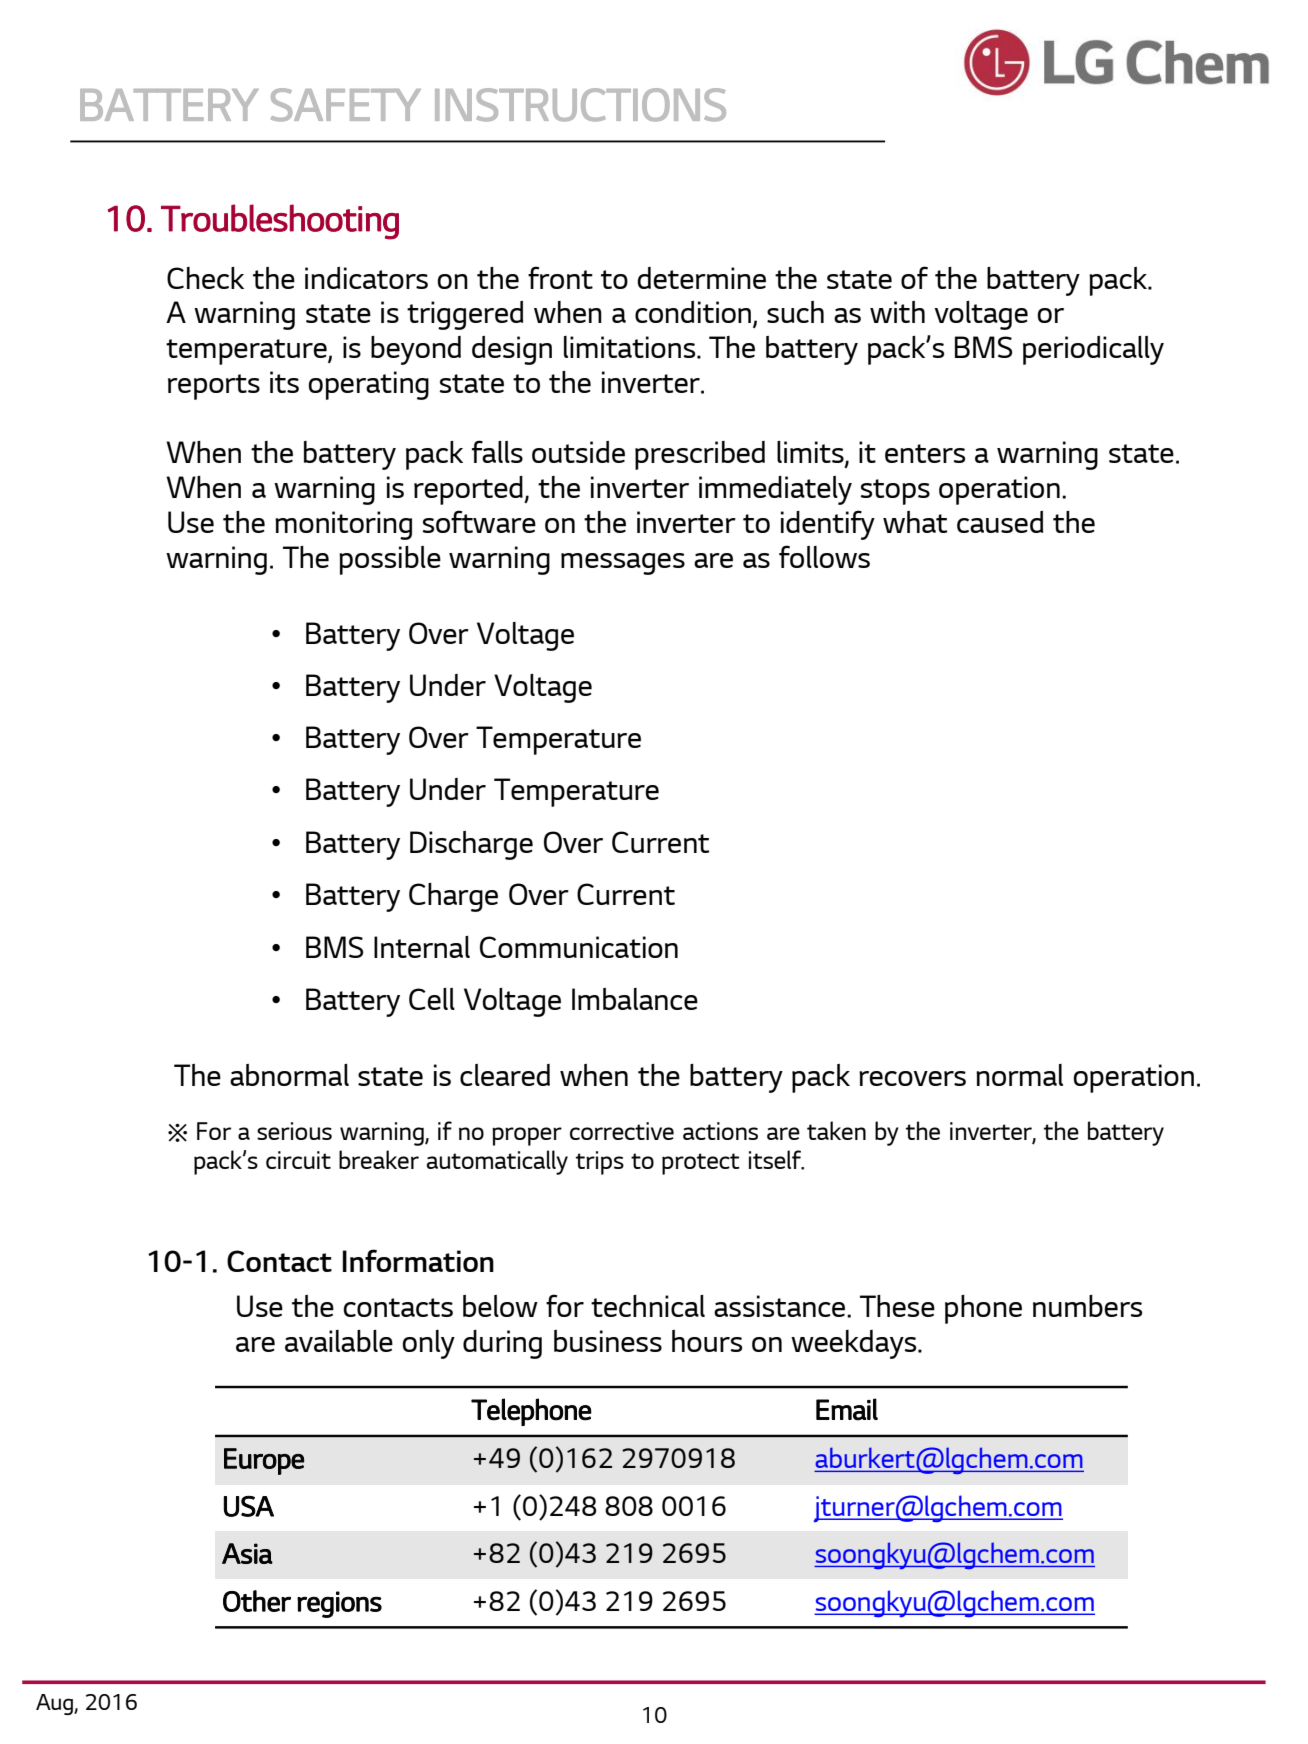 The width and height of the screenshot is (1308, 1744). I want to click on taken, so click(836, 1130).
